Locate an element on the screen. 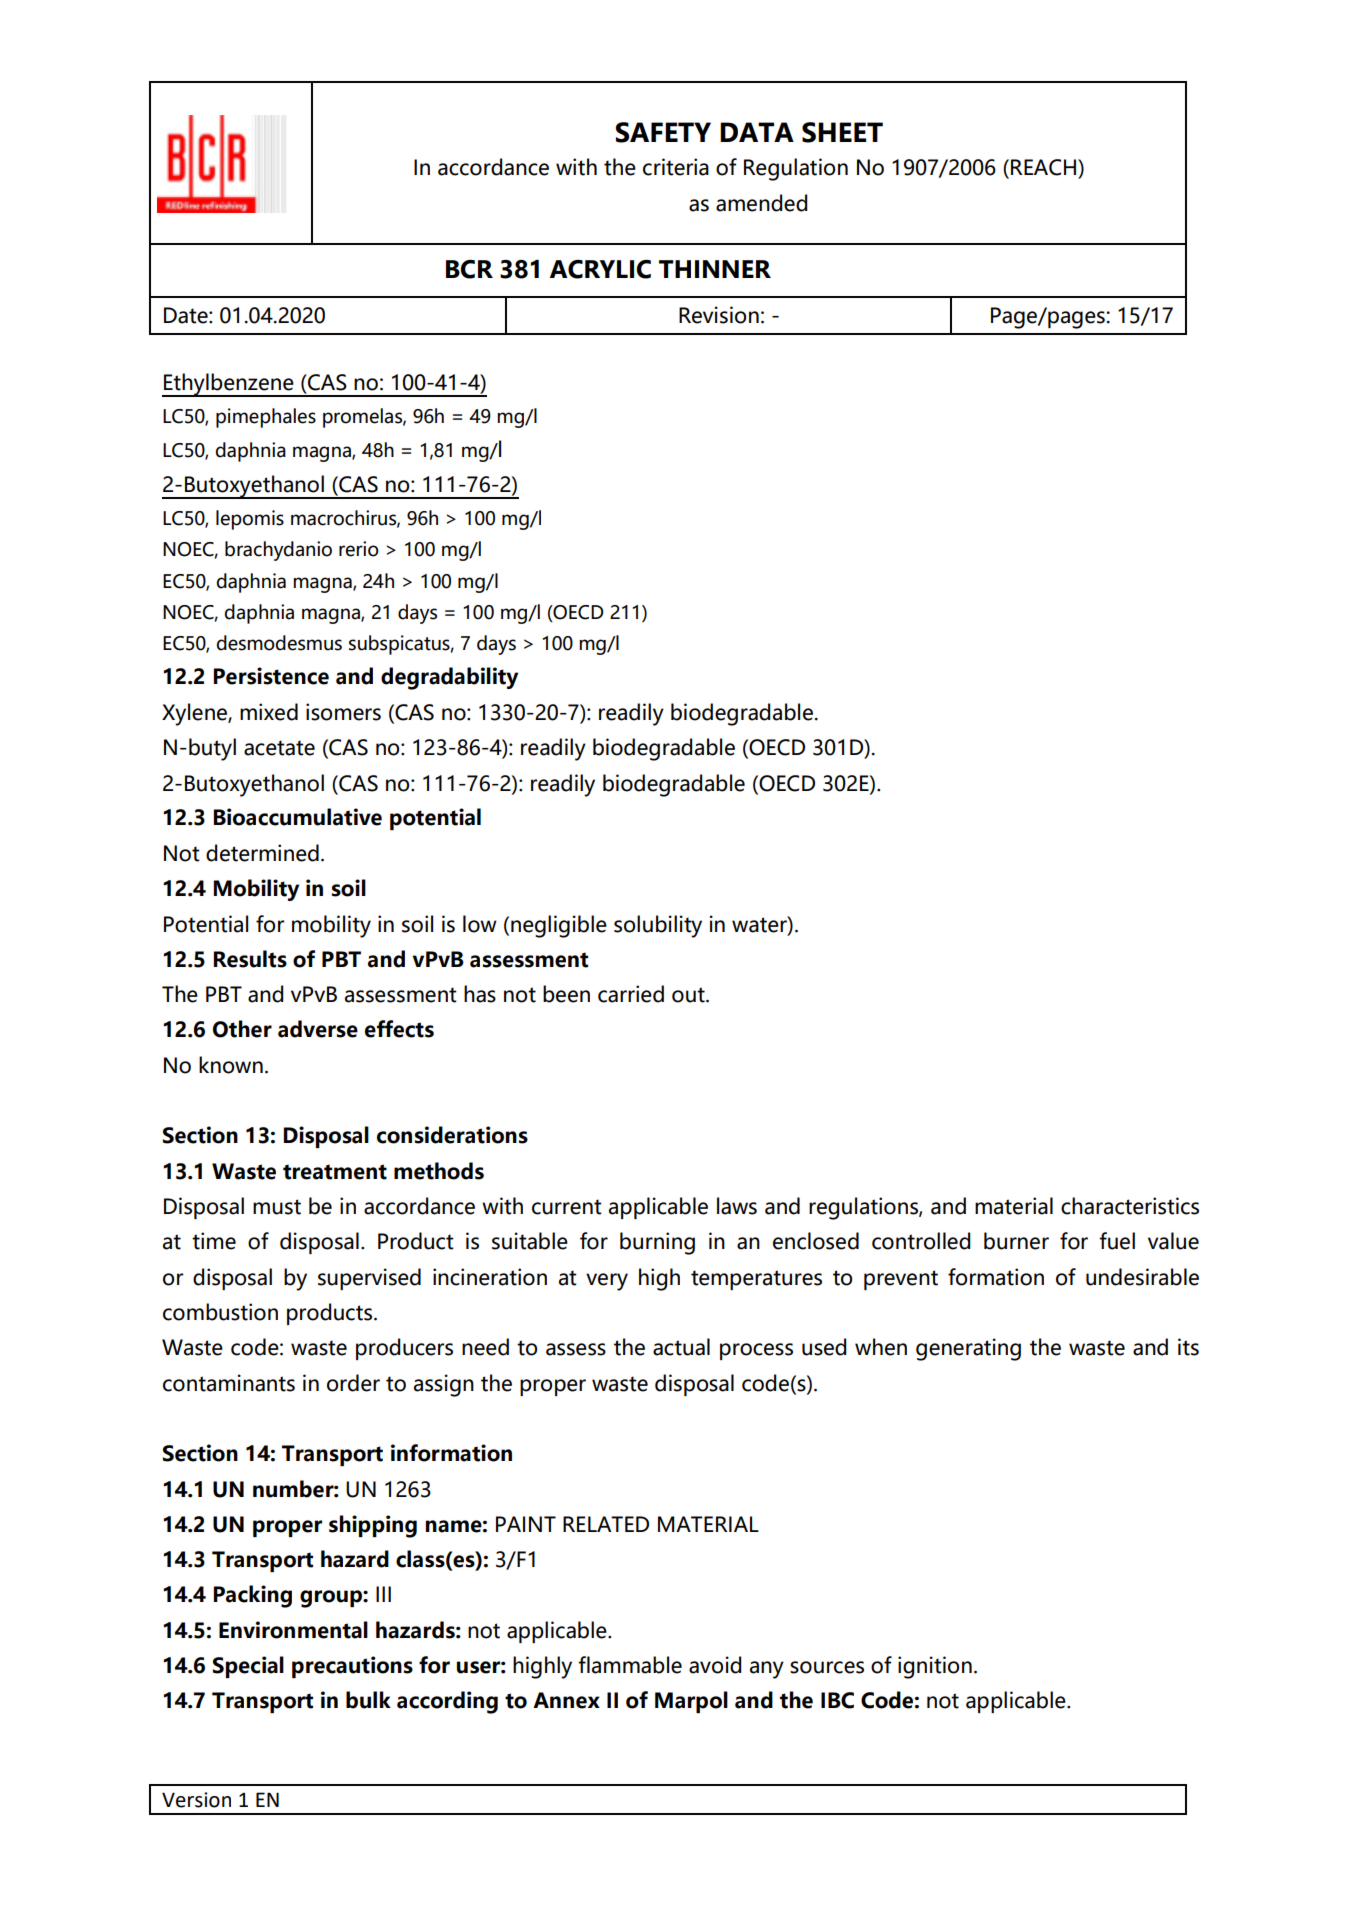  out is located at coordinates (689, 995).
